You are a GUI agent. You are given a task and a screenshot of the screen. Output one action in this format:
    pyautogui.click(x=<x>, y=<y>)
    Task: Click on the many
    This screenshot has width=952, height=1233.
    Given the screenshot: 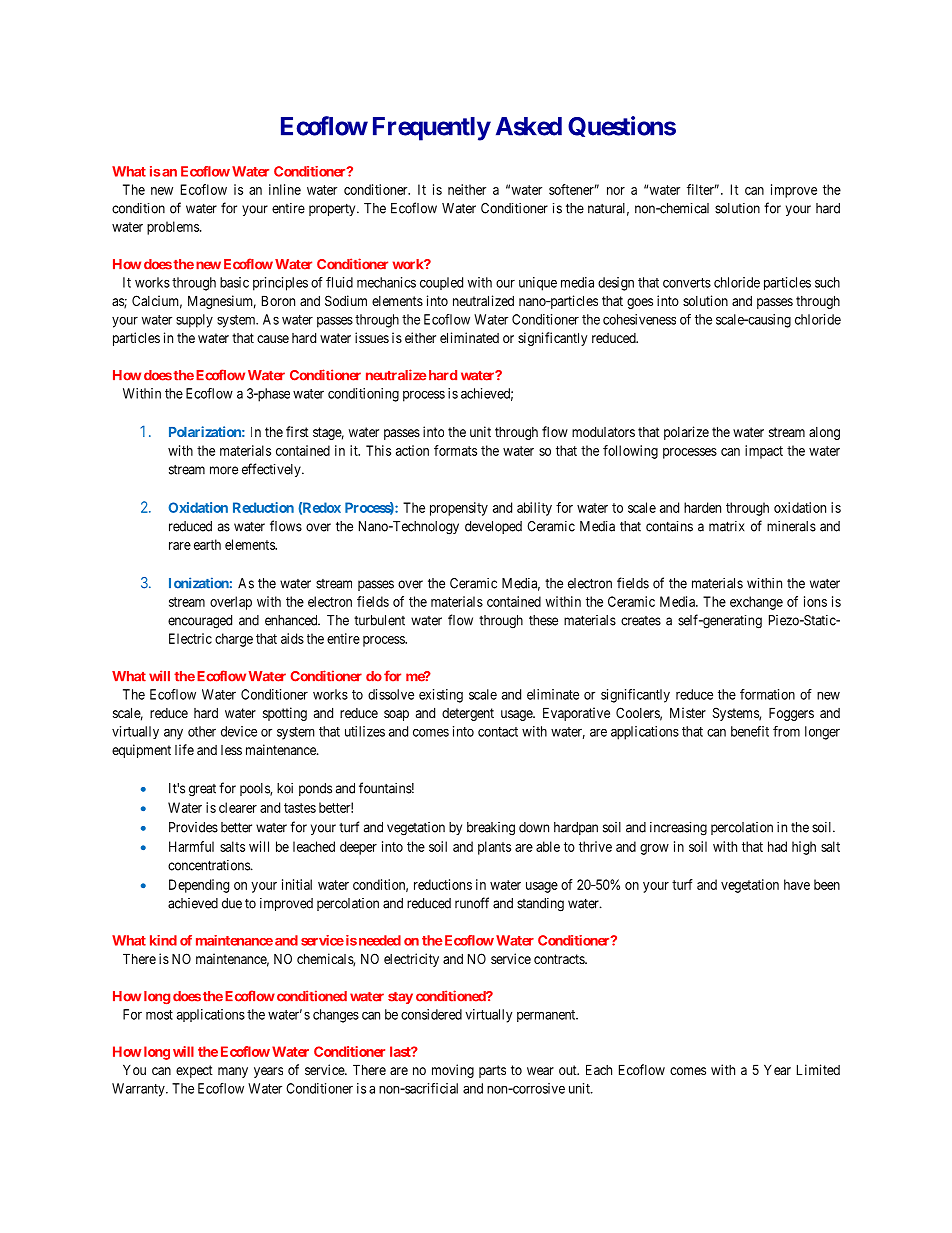 What is the action you would take?
    pyautogui.click(x=233, y=1072)
